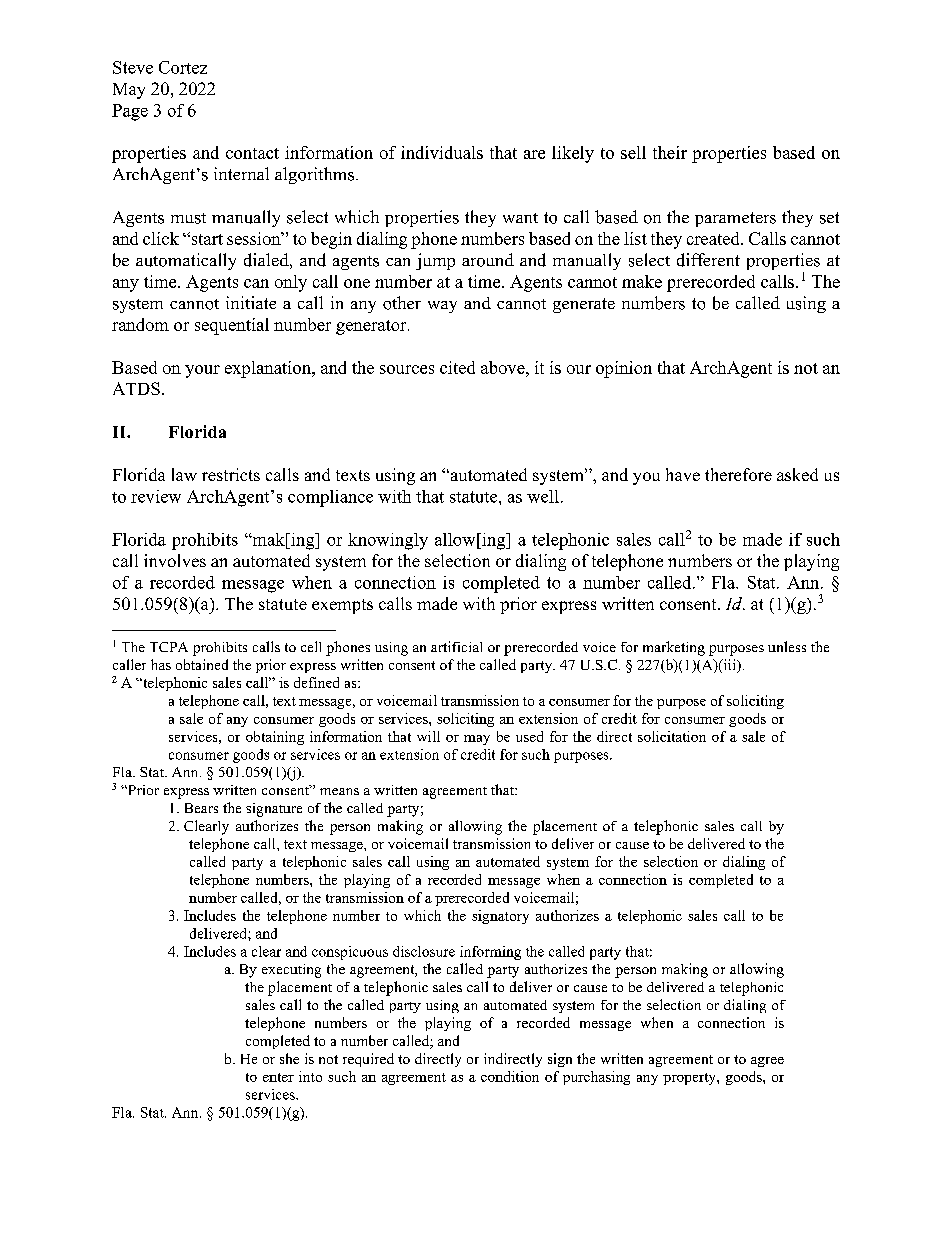 The height and width of the document is (1233, 952). Describe the element at coordinates (529, 736) in the document. I see `used` at that location.
